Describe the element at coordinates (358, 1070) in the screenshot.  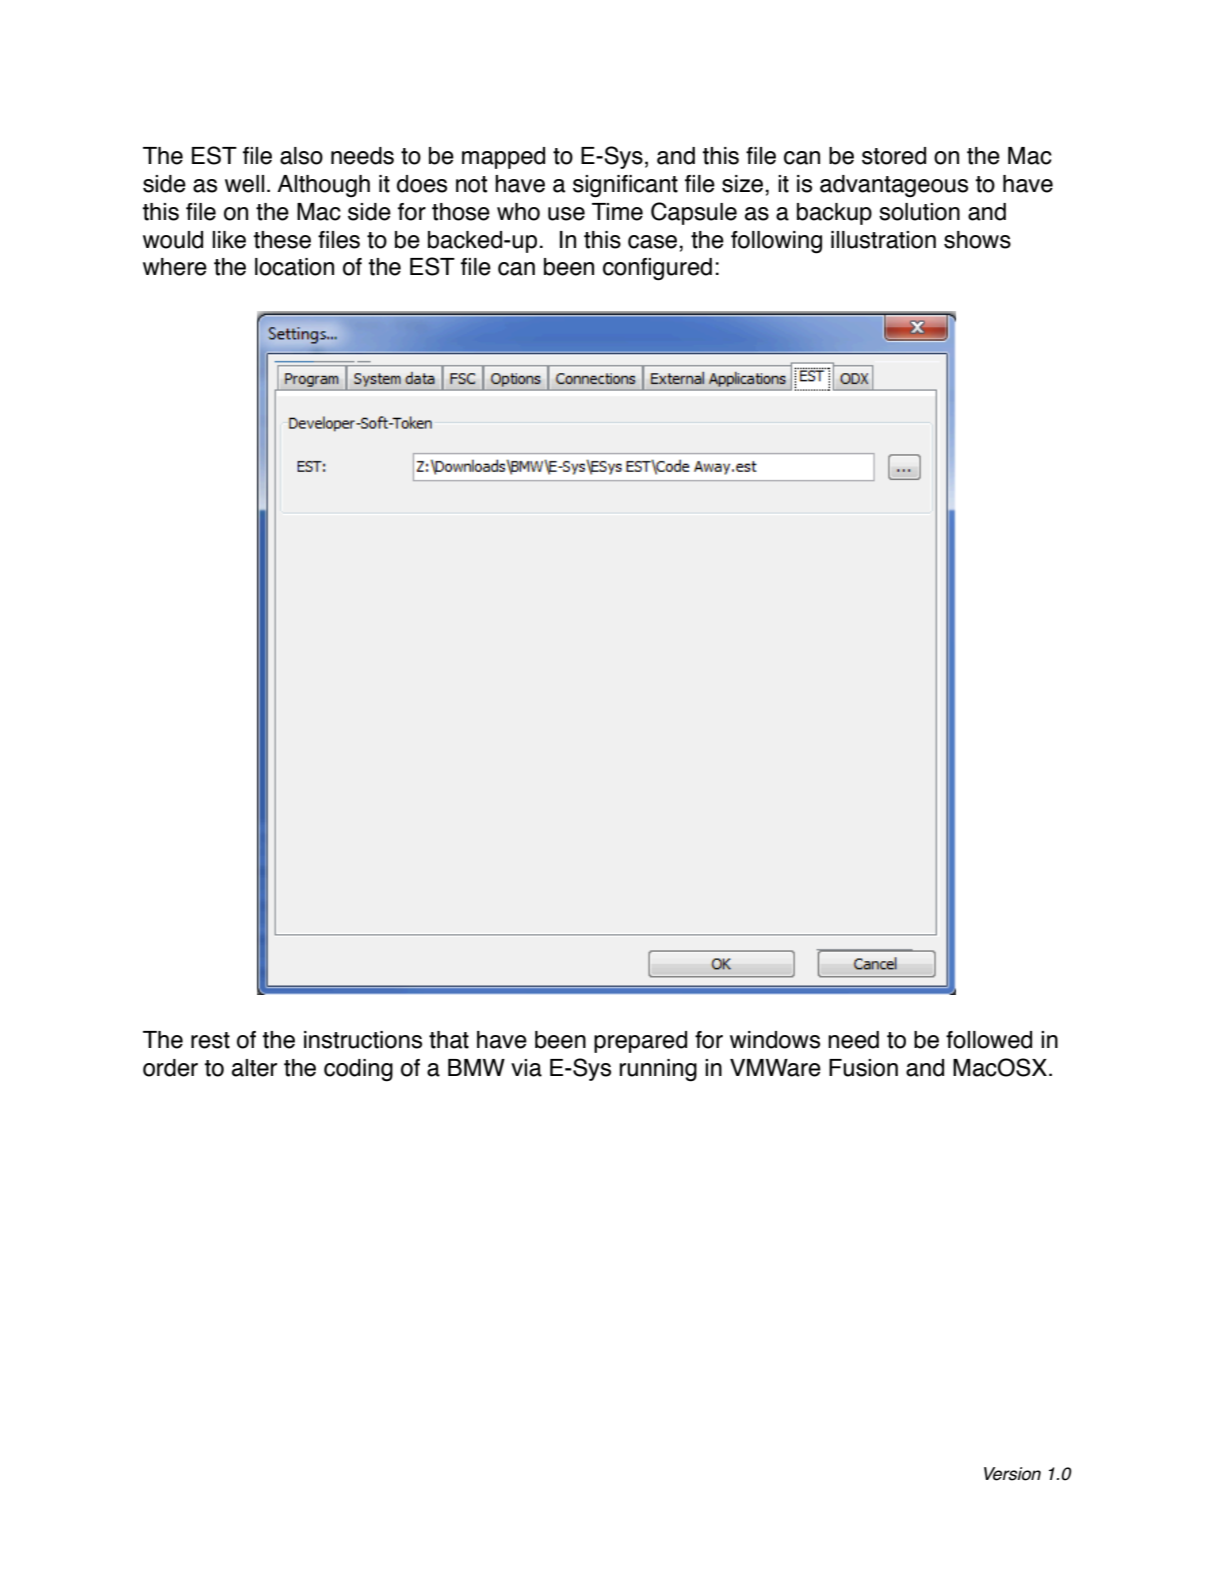
I see `coding` at that location.
